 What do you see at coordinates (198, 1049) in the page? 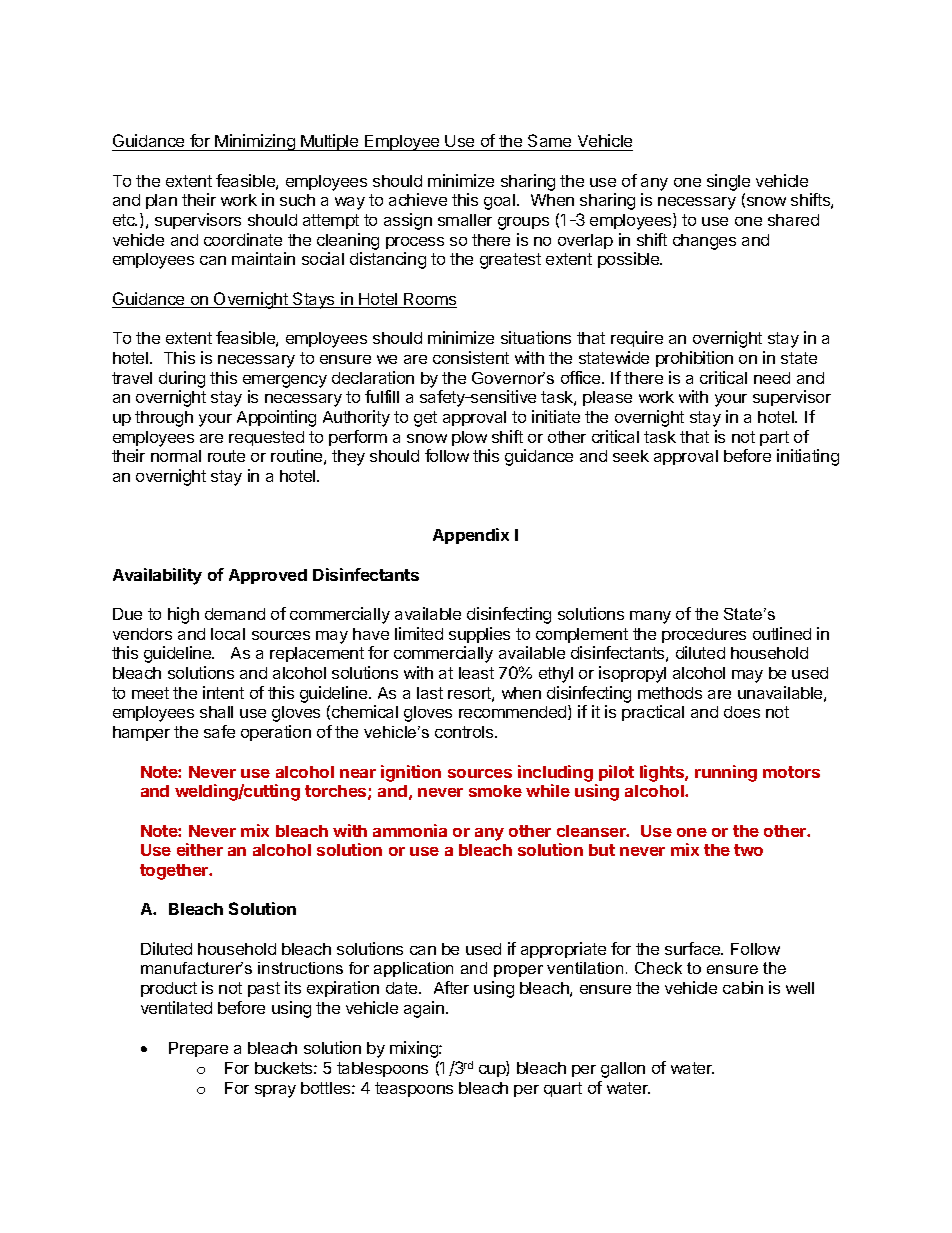
I see `Prepare` at bounding box center [198, 1049].
